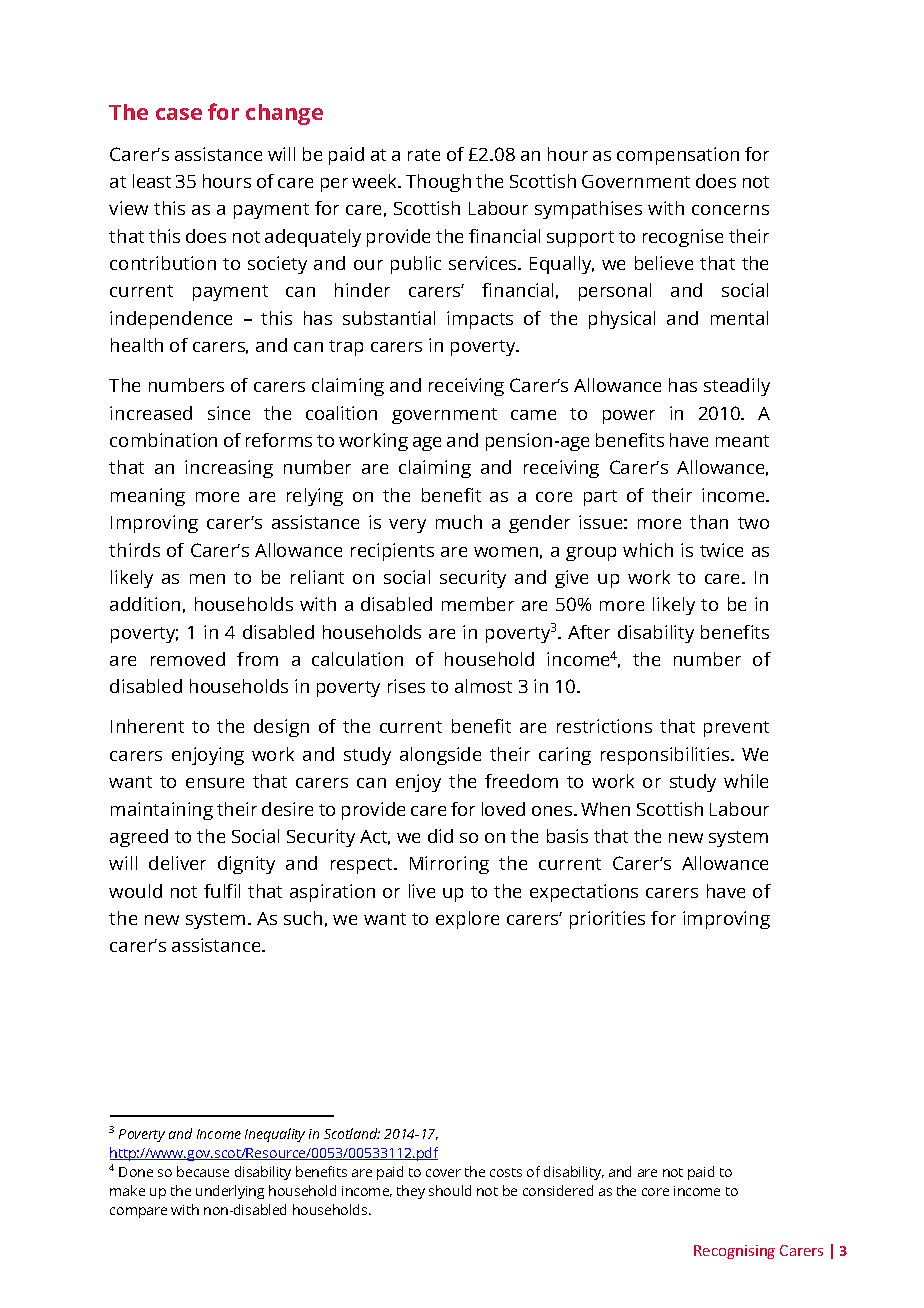 Image resolution: width=924 pixels, height=1308 pixels. I want to click on compensation, so click(678, 156).
